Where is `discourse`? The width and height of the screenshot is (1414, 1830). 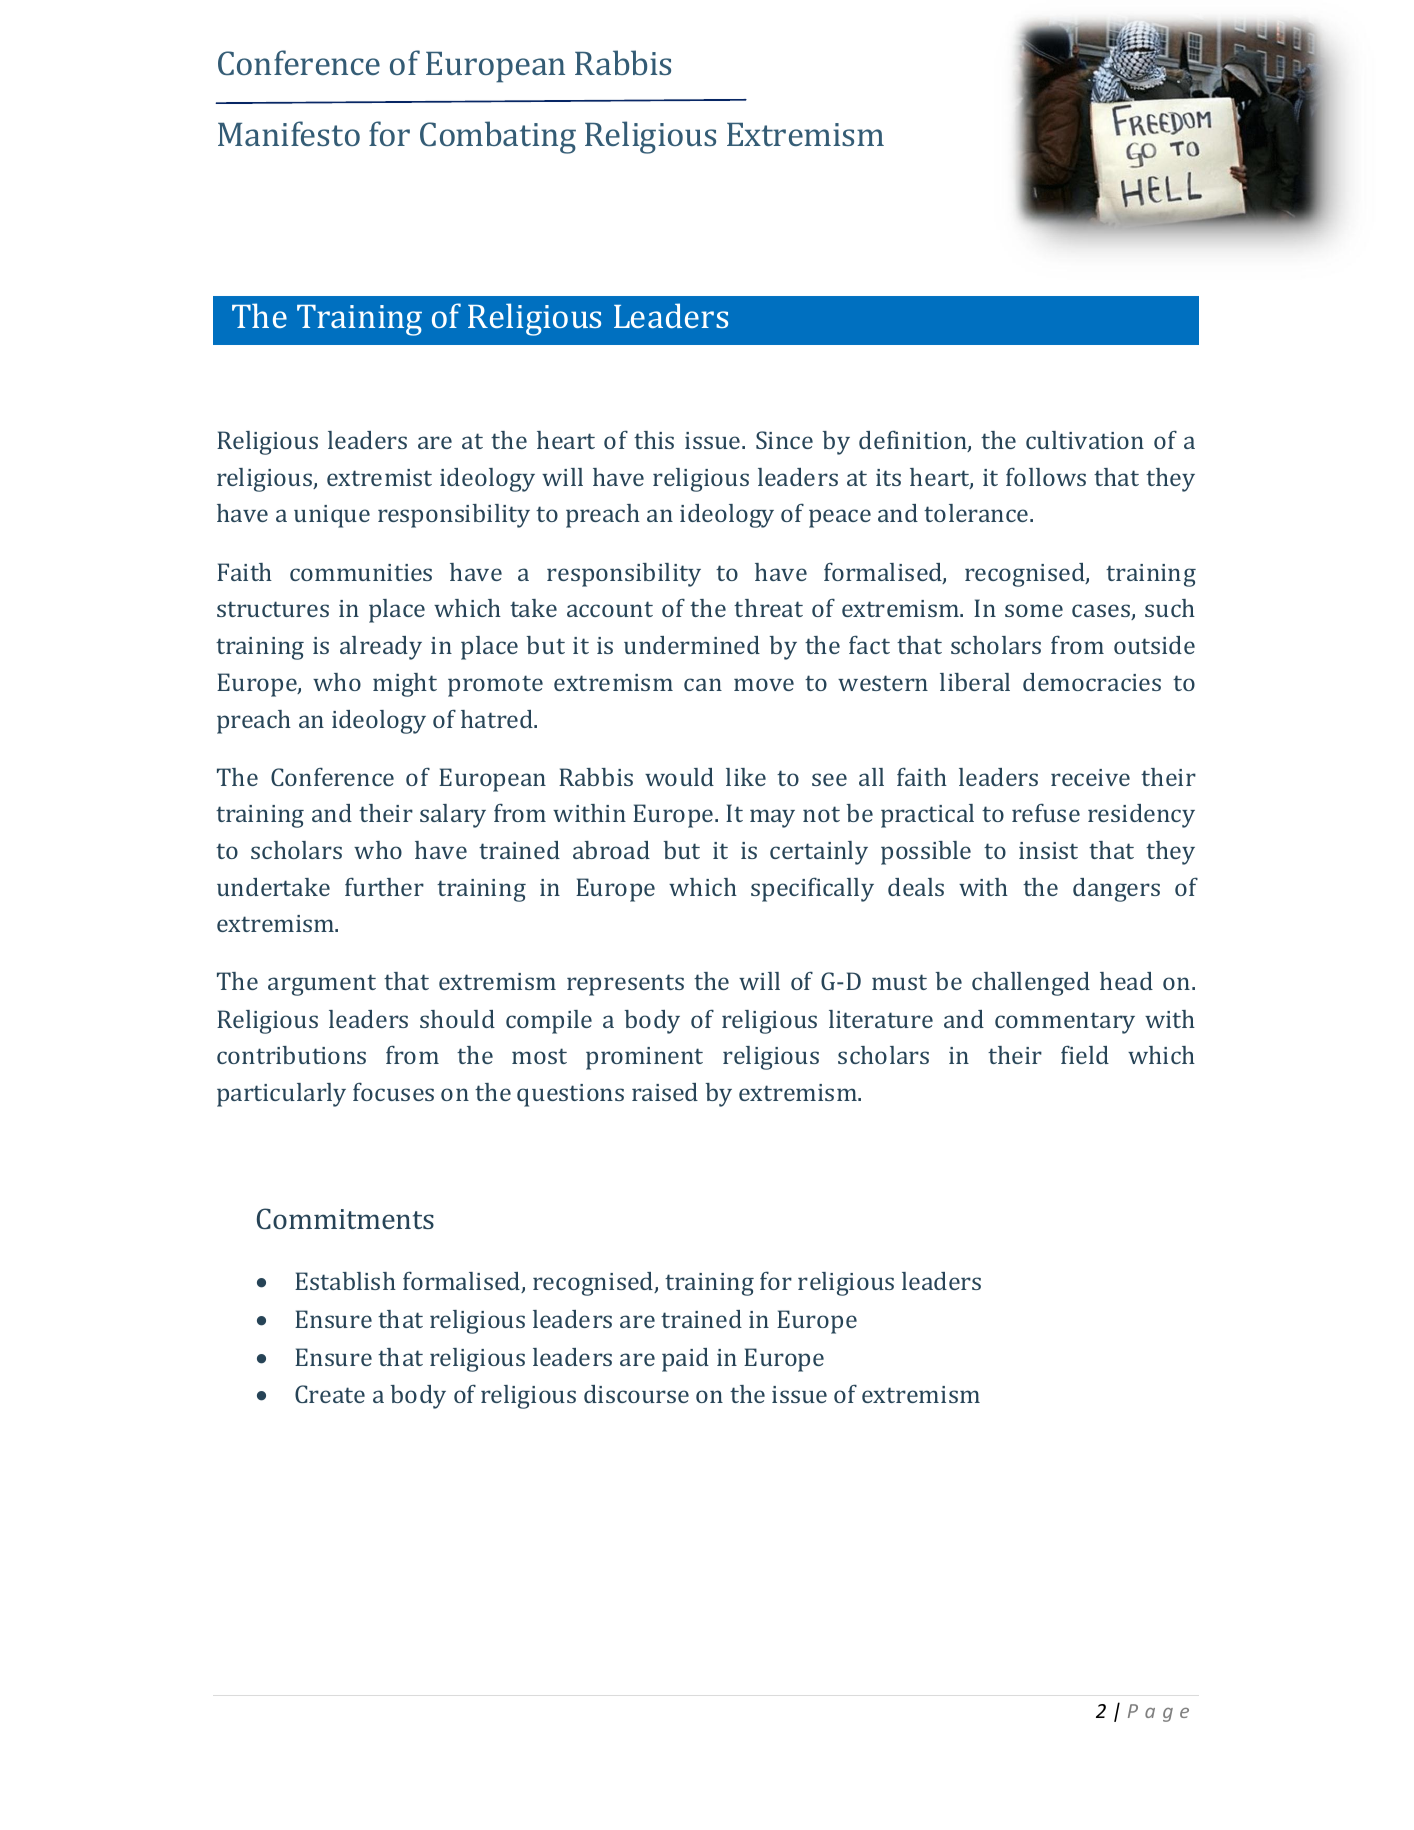
discourse is located at coordinates (636, 1394).
